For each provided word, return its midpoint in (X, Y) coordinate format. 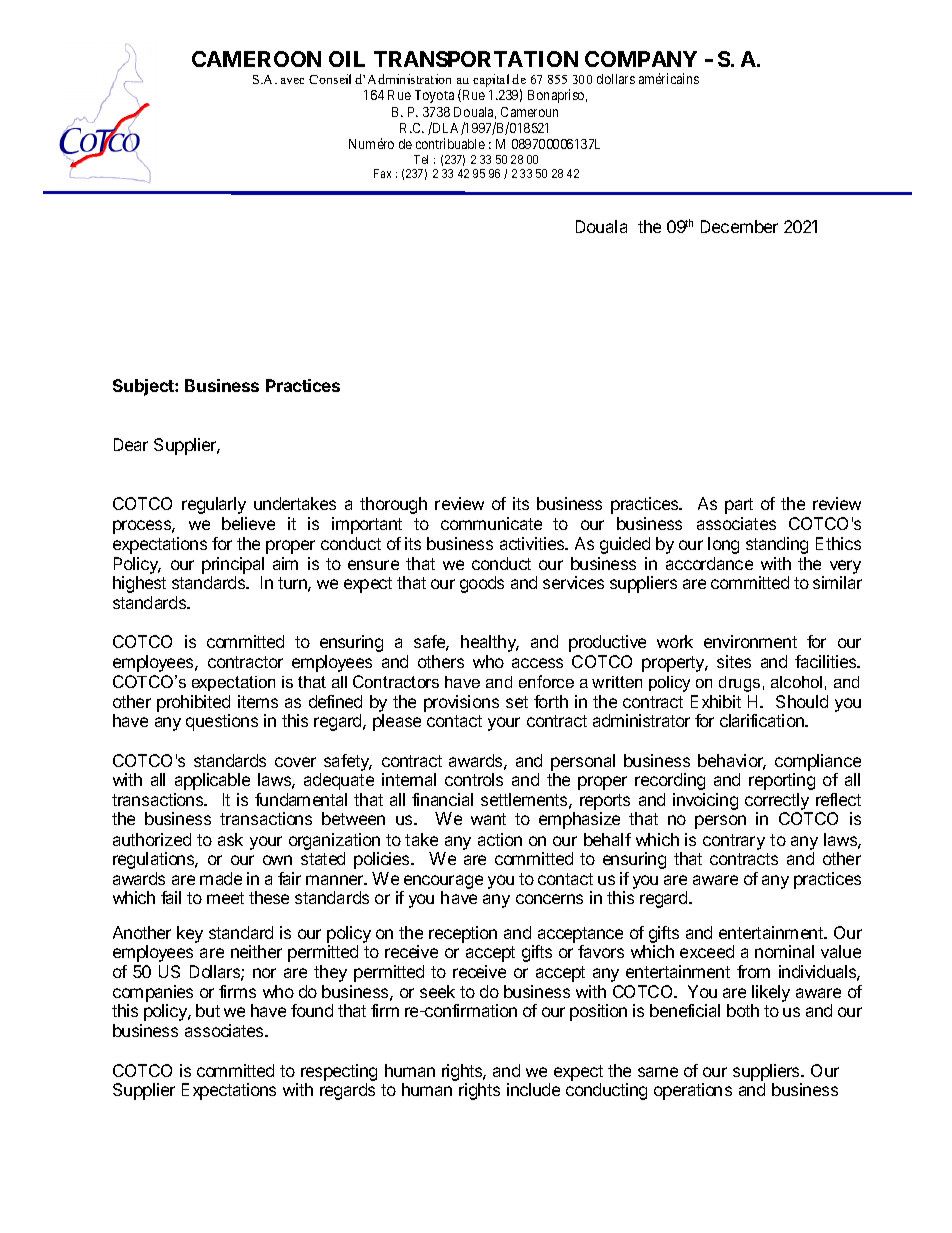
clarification (763, 720)
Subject (144, 387)
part (739, 506)
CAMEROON (256, 59)
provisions (461, 703)
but (208, 1010)
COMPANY (641, 59)
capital (491, 80)
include (533, 1089)
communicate (491, 523)
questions (222, 722)
